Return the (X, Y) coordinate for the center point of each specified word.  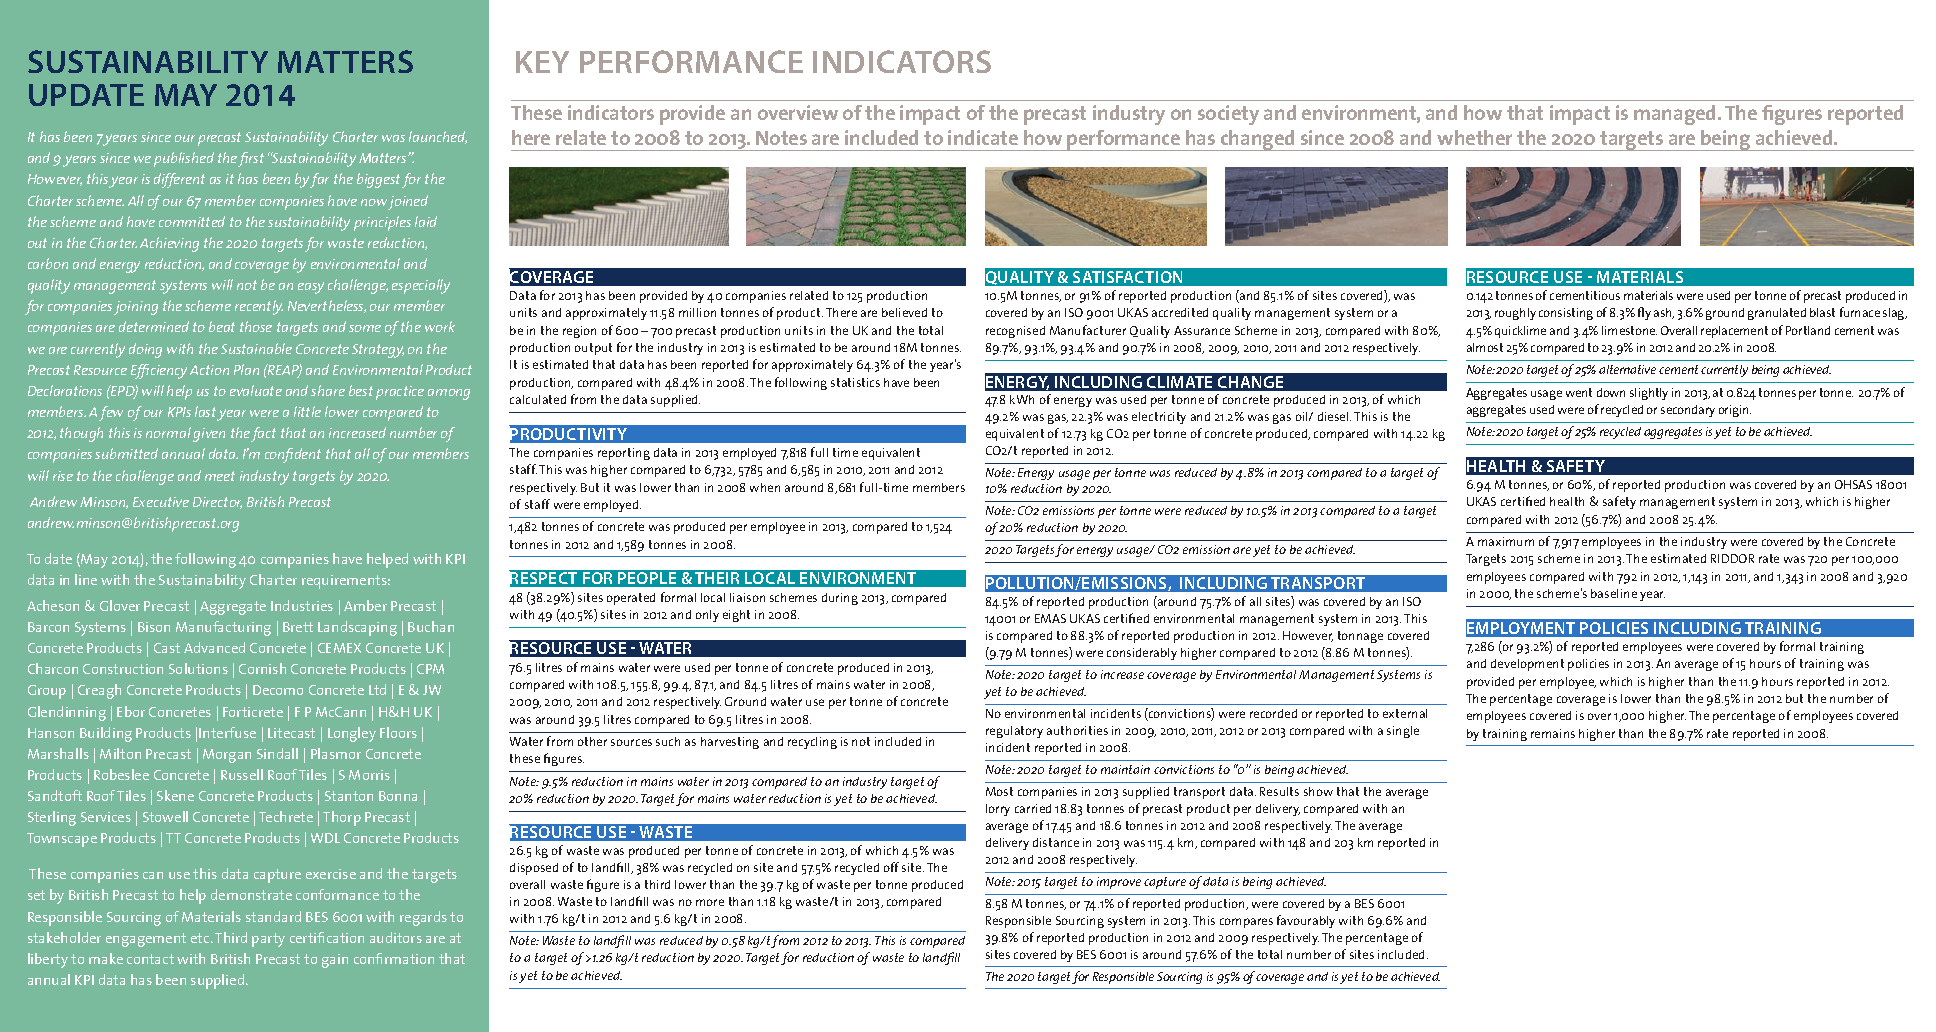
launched (438, 137)
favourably (1306, 921)
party (268, 940)
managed (1676, 115)
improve (1119, 883)
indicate (983, 137)
